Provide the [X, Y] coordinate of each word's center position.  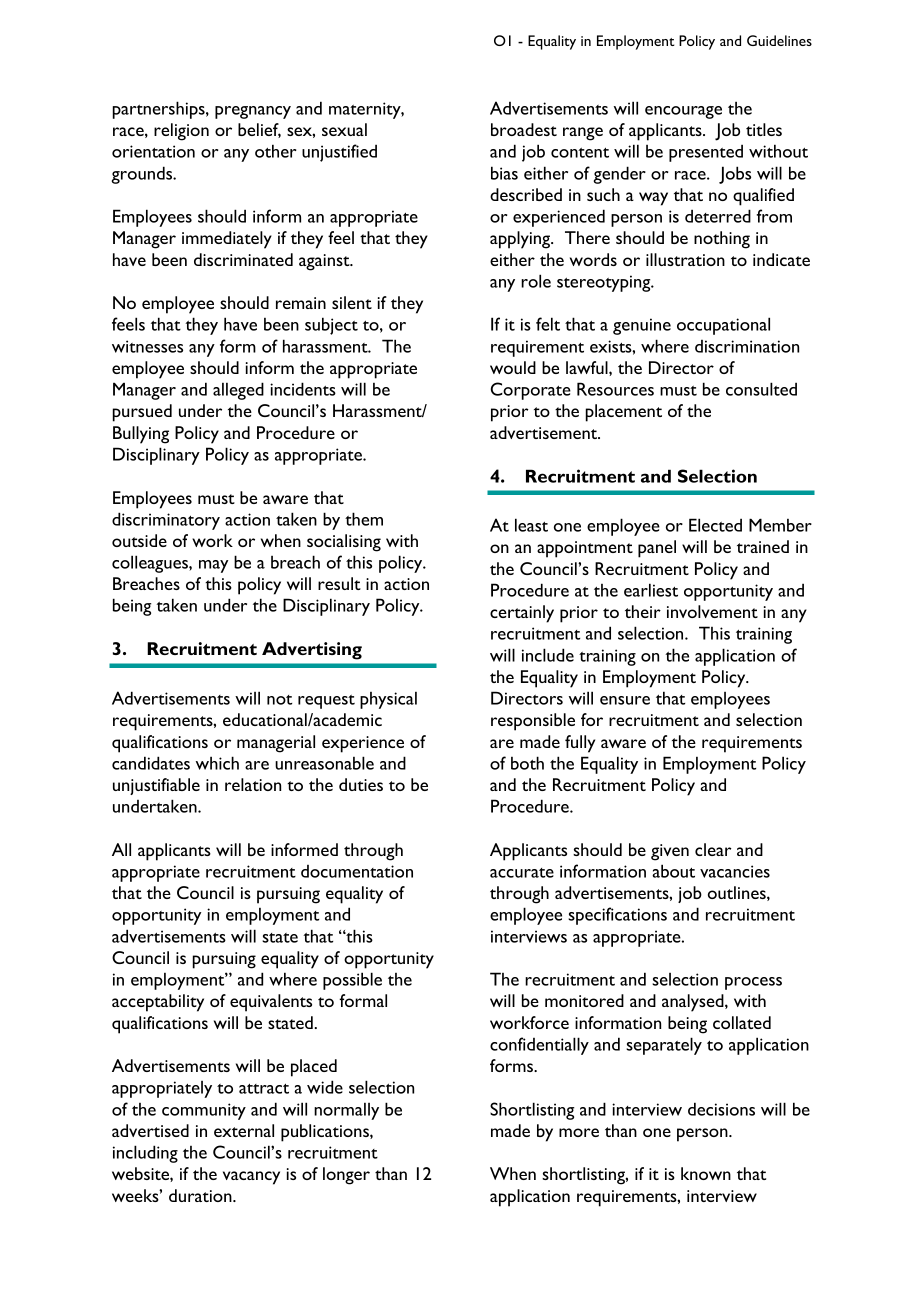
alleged [238, 391]
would [513, 367]
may [213, 566]
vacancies [735, 871]
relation [253, 784]
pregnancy [253, 112]
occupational [723, 326]
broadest [524, 129]
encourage [683, 112]
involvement [712, 611]
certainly [522, 614]
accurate [522, 873]
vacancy [251, 1178]
